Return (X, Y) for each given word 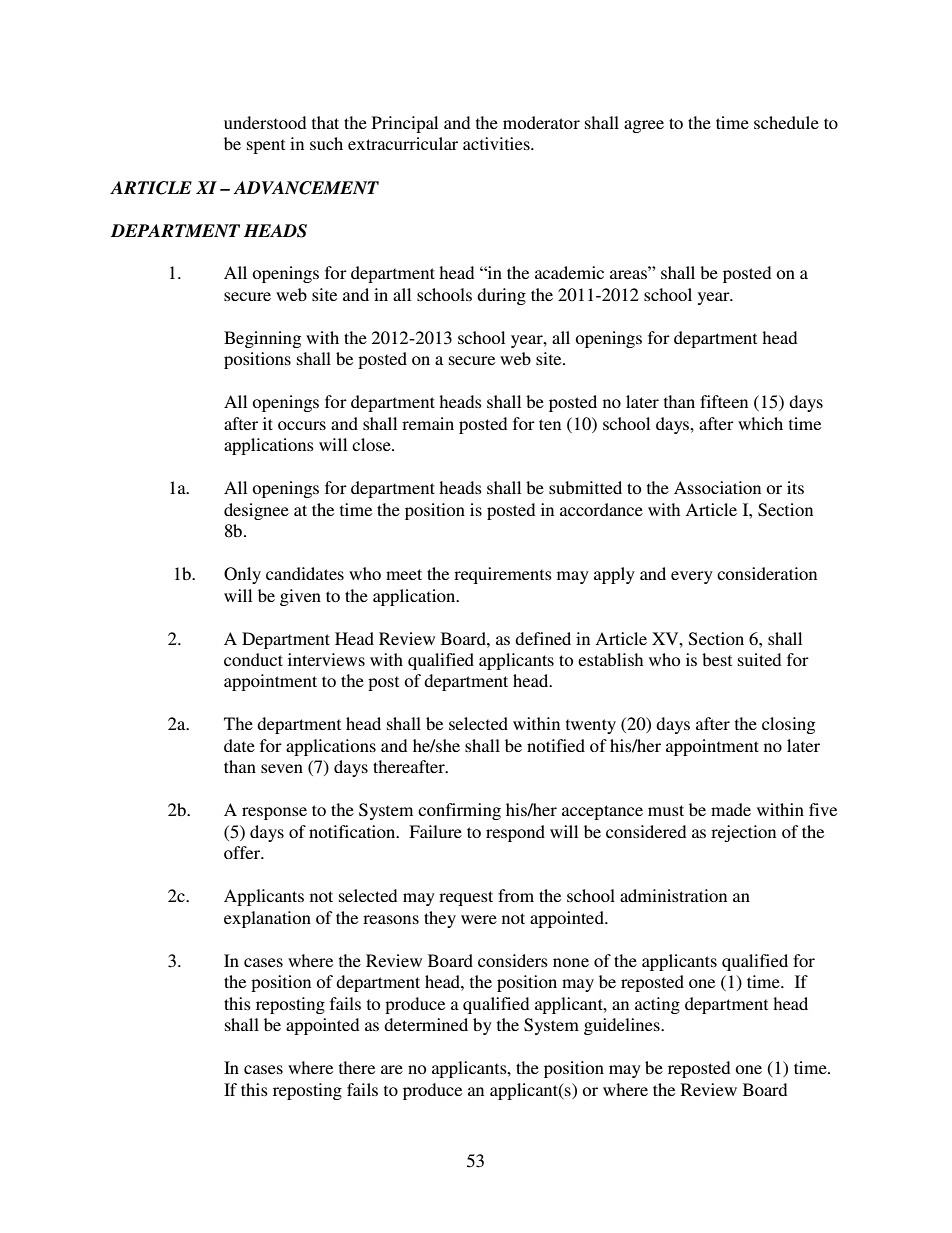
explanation (267, 919)
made (731, 809)
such (326, 143)
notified (556, 745)
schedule (786, 122)
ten (550, 424)
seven (282, 768)
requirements (503, 575)
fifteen (724, 401)
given (300, 597)
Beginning (262, 339)
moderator (541, 122)
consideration (767, 573)
